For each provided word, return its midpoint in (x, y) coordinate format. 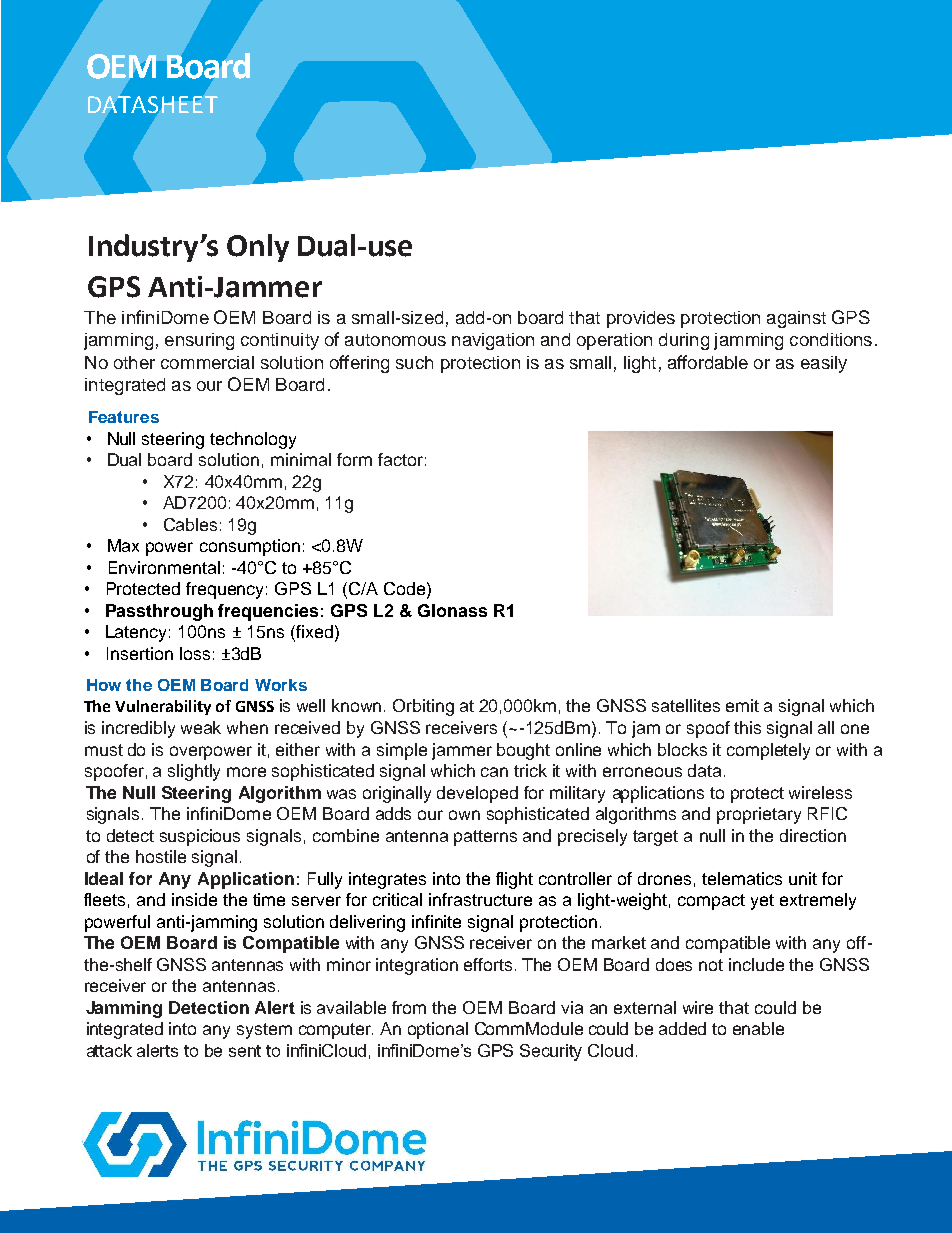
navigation (493, 341)
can (494, 772)
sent (245, 1051)
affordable (708, 362)
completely (768, 751)
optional (438, 1030)
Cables (190, 524)
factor (400, 459)
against (796, 319)
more (246, 772)
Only (258, 248)
